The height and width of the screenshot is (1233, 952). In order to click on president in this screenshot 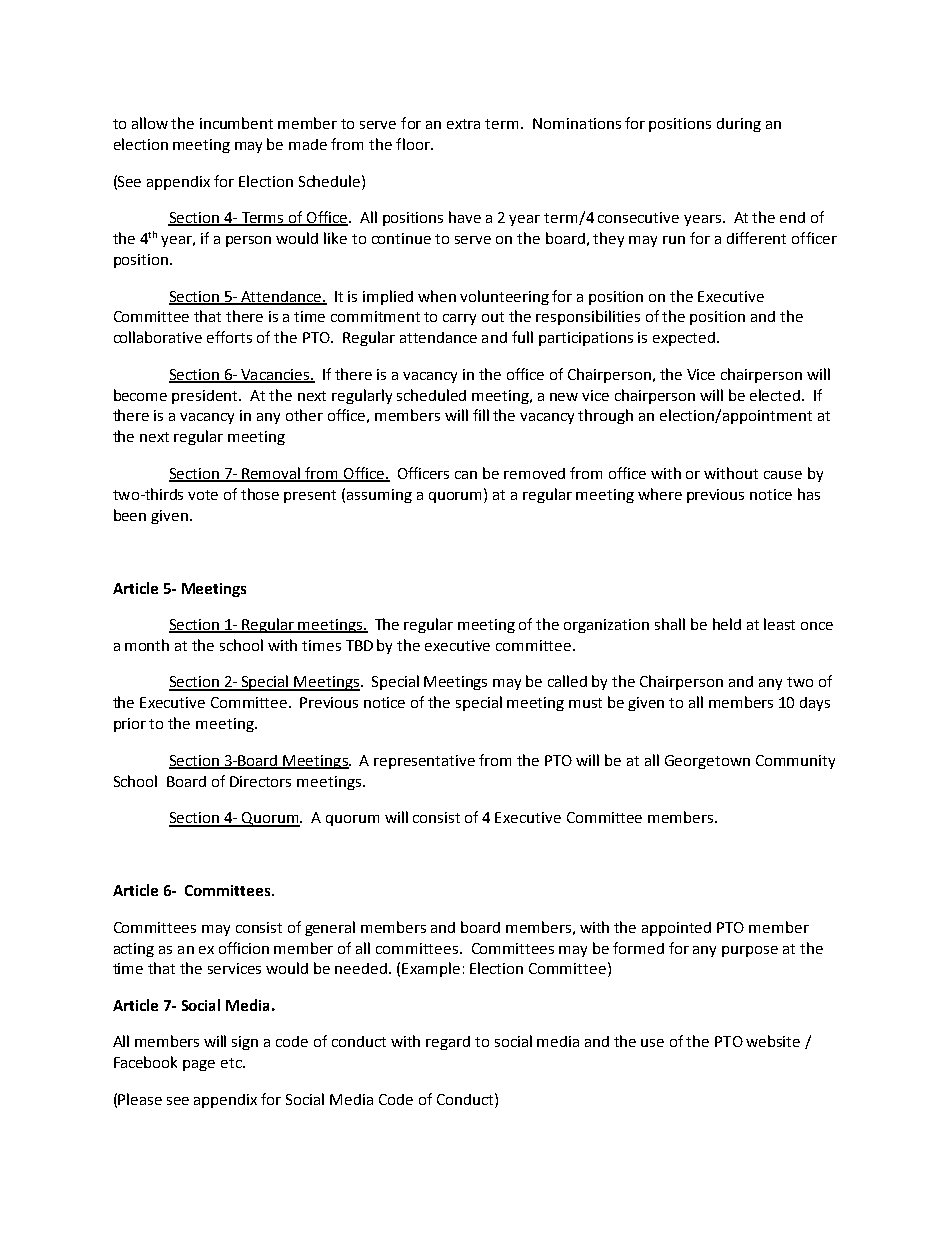, I will do `click(206, 397)`.
